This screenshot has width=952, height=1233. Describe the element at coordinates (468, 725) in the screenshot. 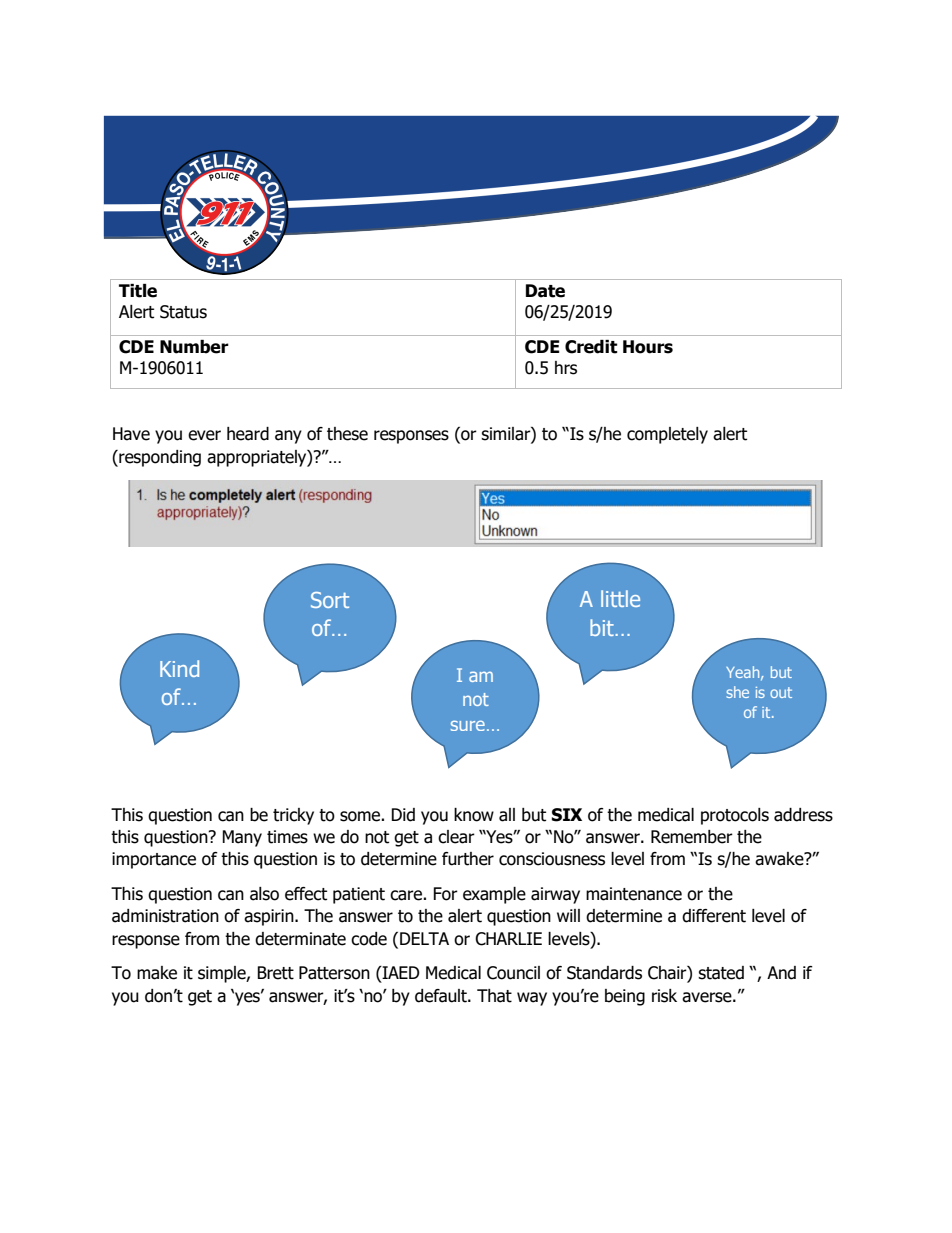

I see `sure` at that location.
